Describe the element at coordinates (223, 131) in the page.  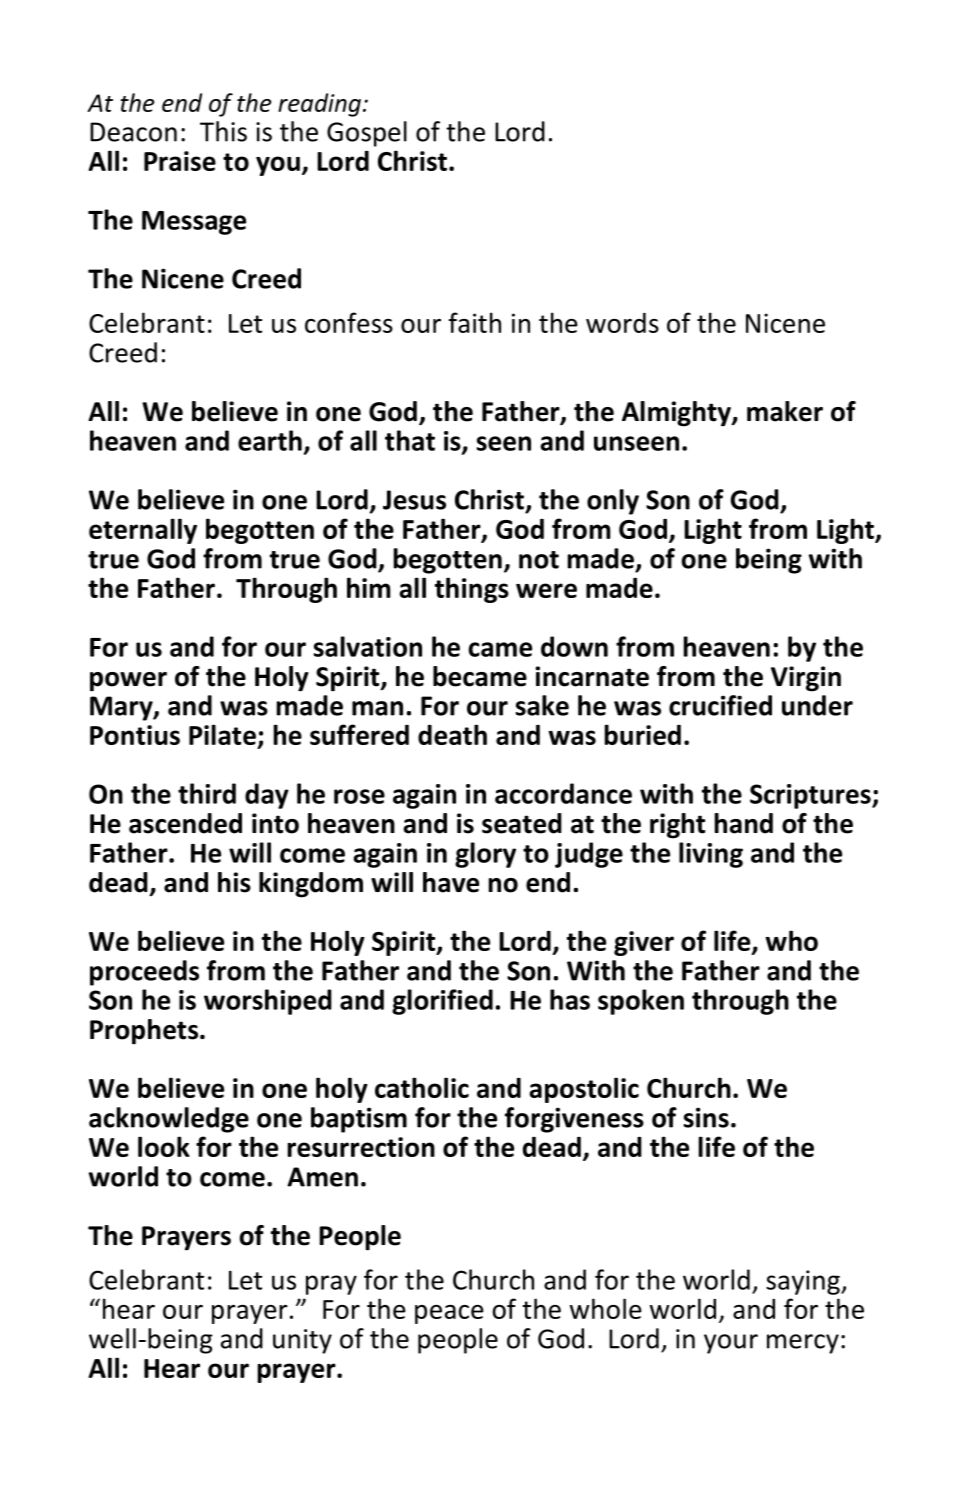
I see `This` at that location.
